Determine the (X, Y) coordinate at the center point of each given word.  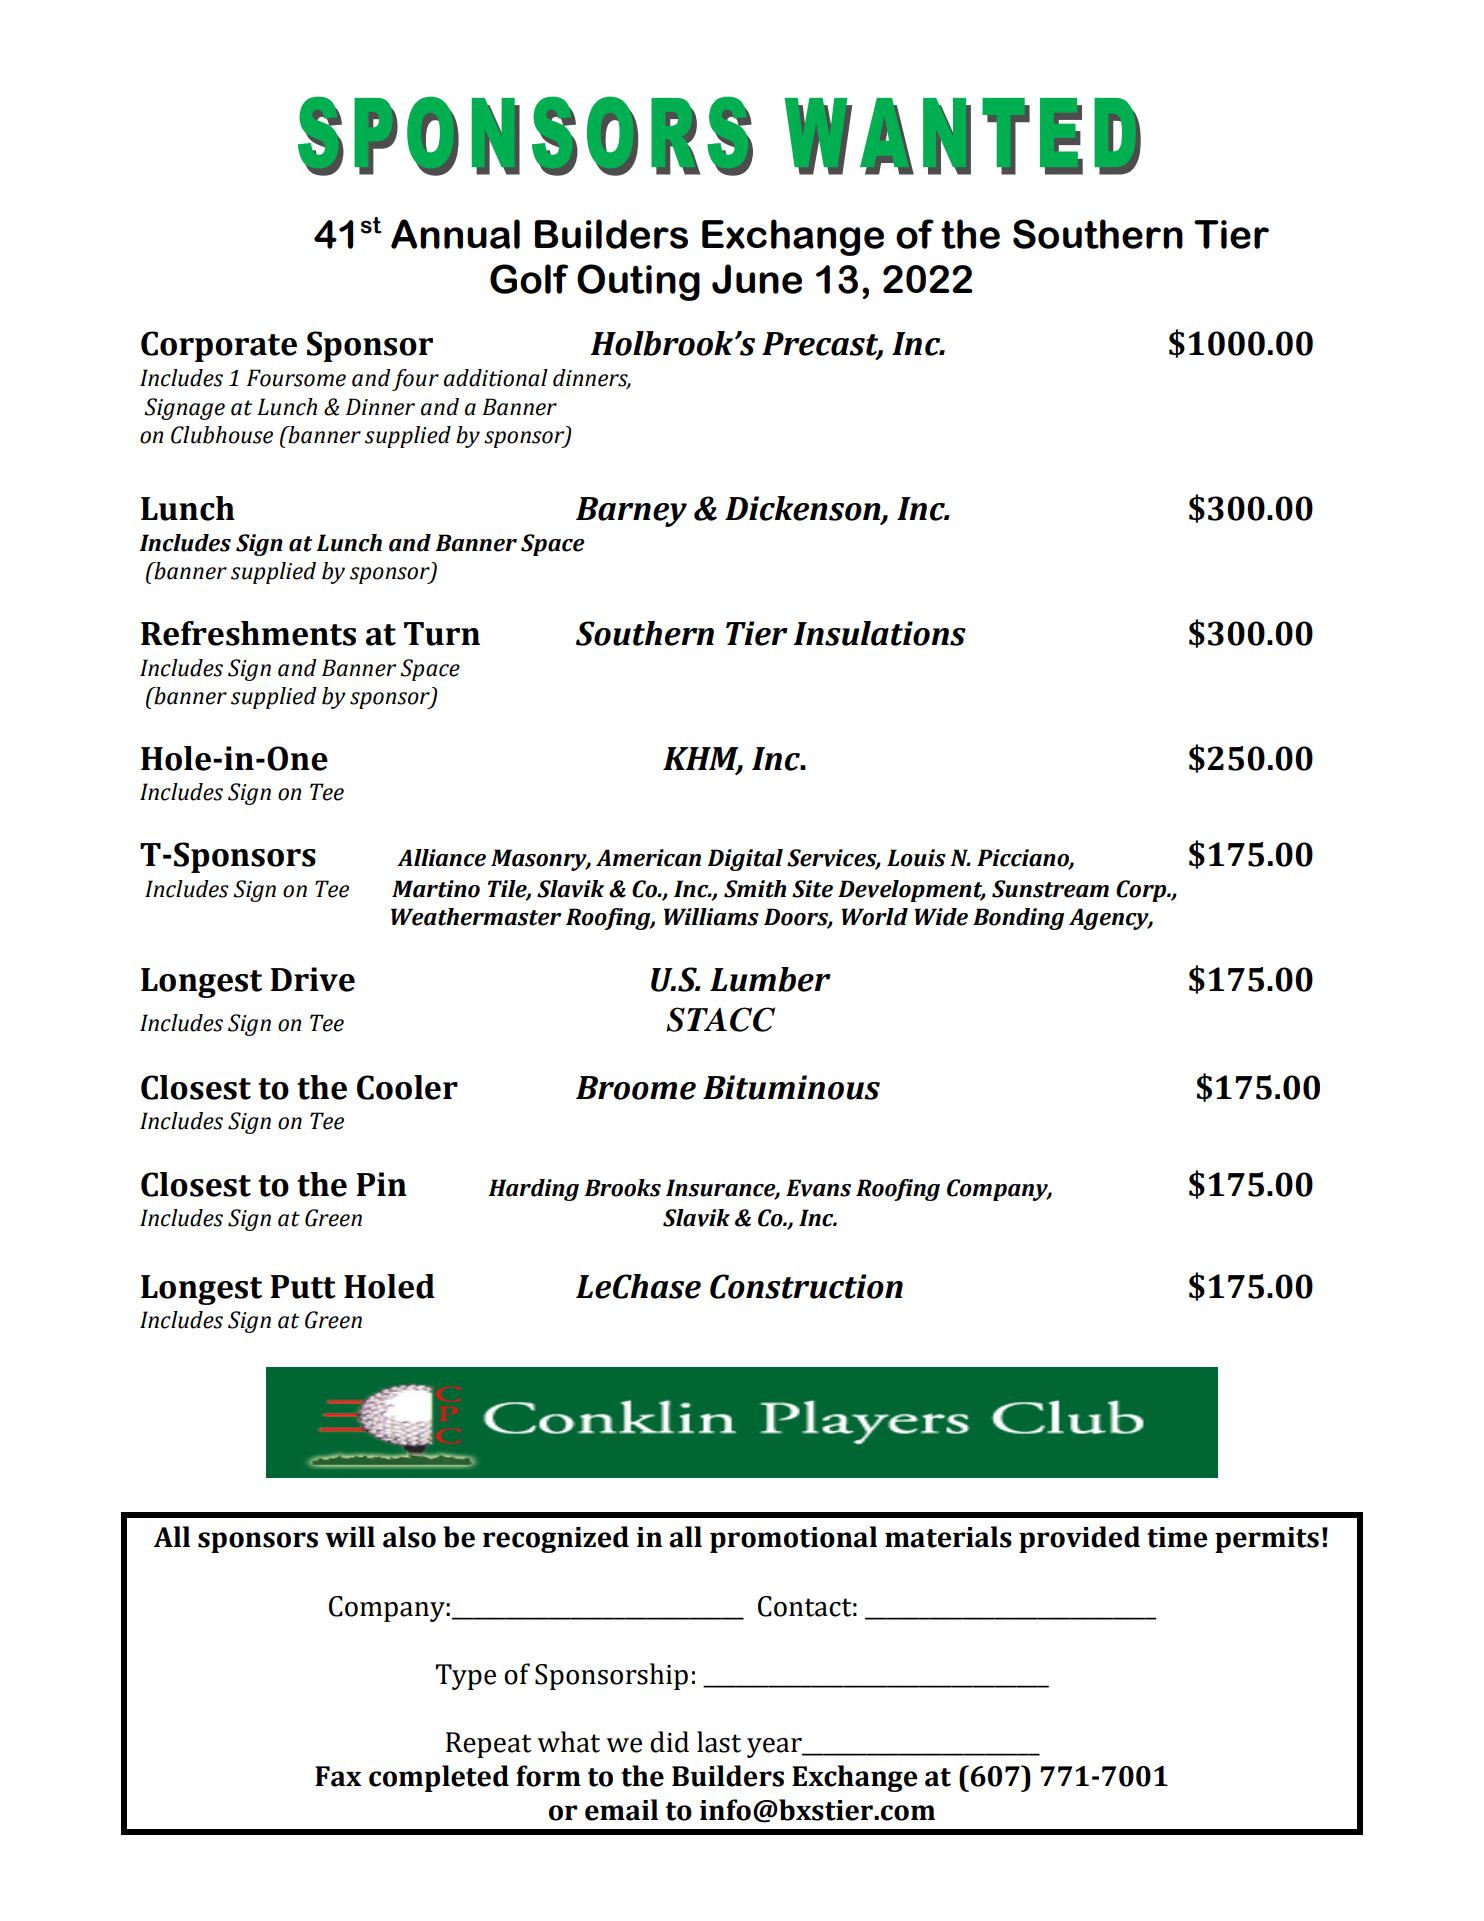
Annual (455, 234)
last (719, 1742)
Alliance (441, 858)
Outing (638, 282)
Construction (806, 1286)
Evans (818, 1188)
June (757, 279)
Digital (745, 860)
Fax (338, 1776)
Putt (303, 1287)
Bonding (1018, 919)
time (1177, 1537)
